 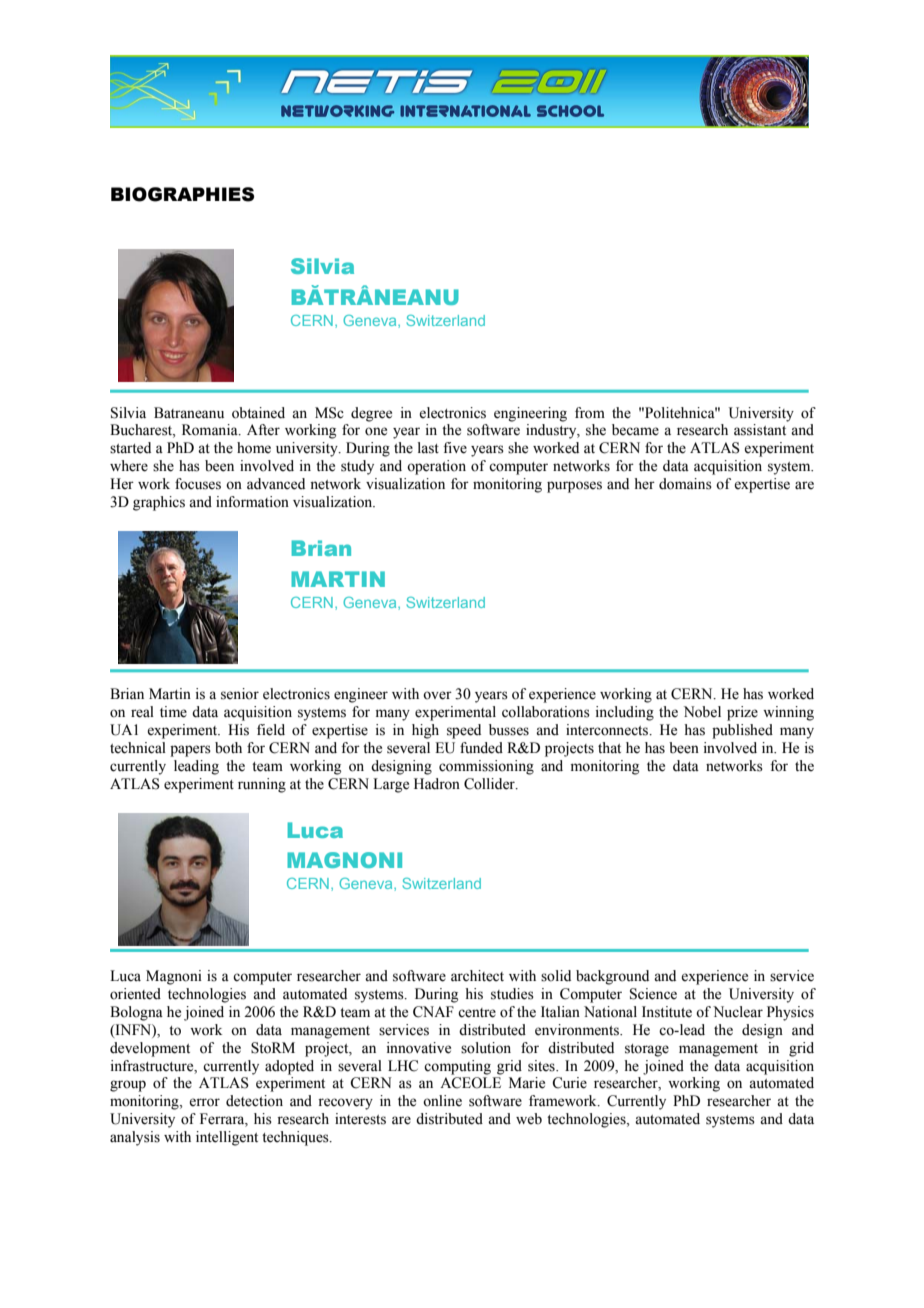 I want to click on online, so click(x=442, y=1101).
